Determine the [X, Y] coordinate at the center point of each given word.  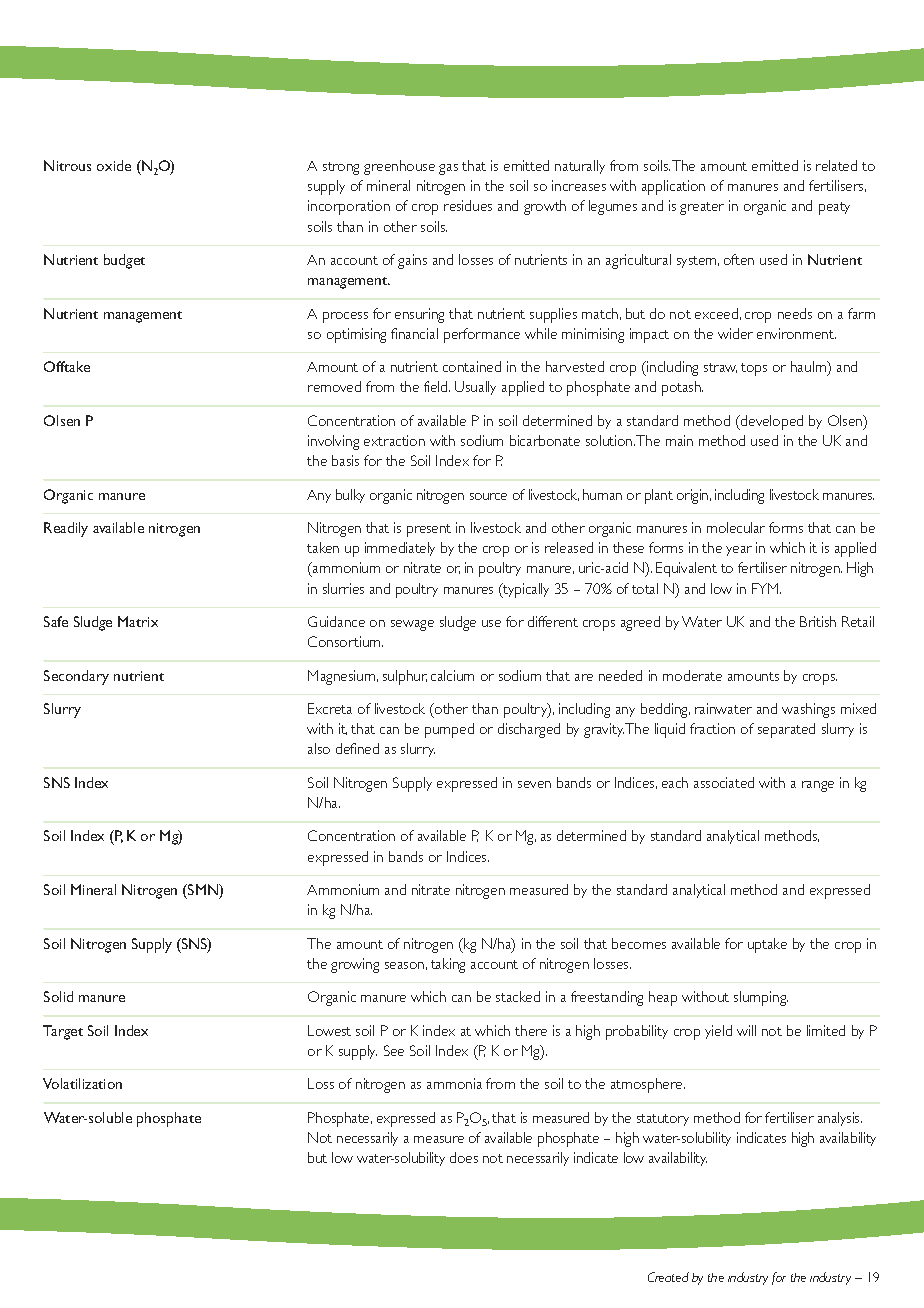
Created [668, 1277]
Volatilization [82, 1083]
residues [468, 205]
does [464, 1157]
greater [702, 208]
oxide [114, 165]
